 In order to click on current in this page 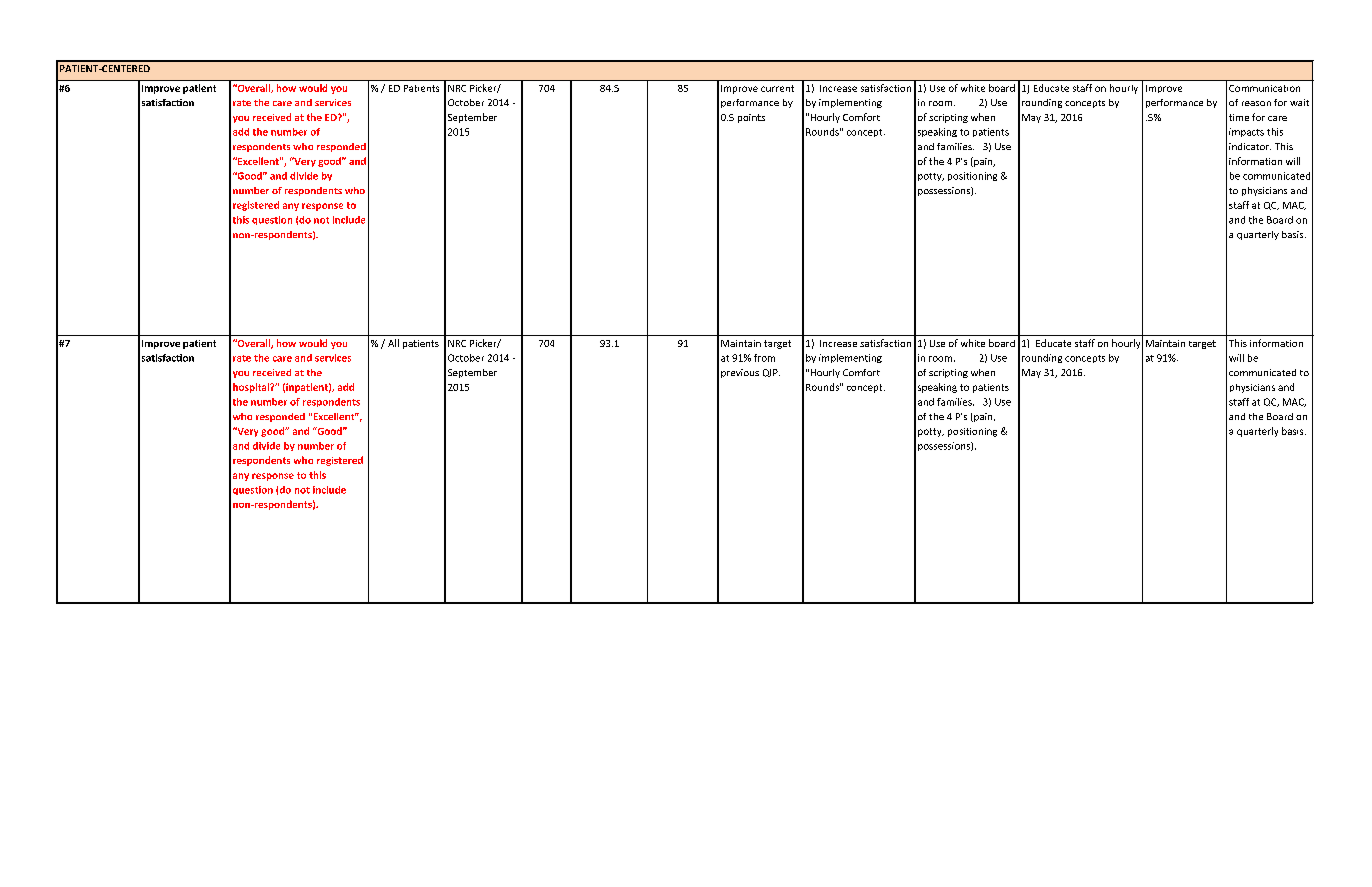, I will do `click(777, 88)`.
